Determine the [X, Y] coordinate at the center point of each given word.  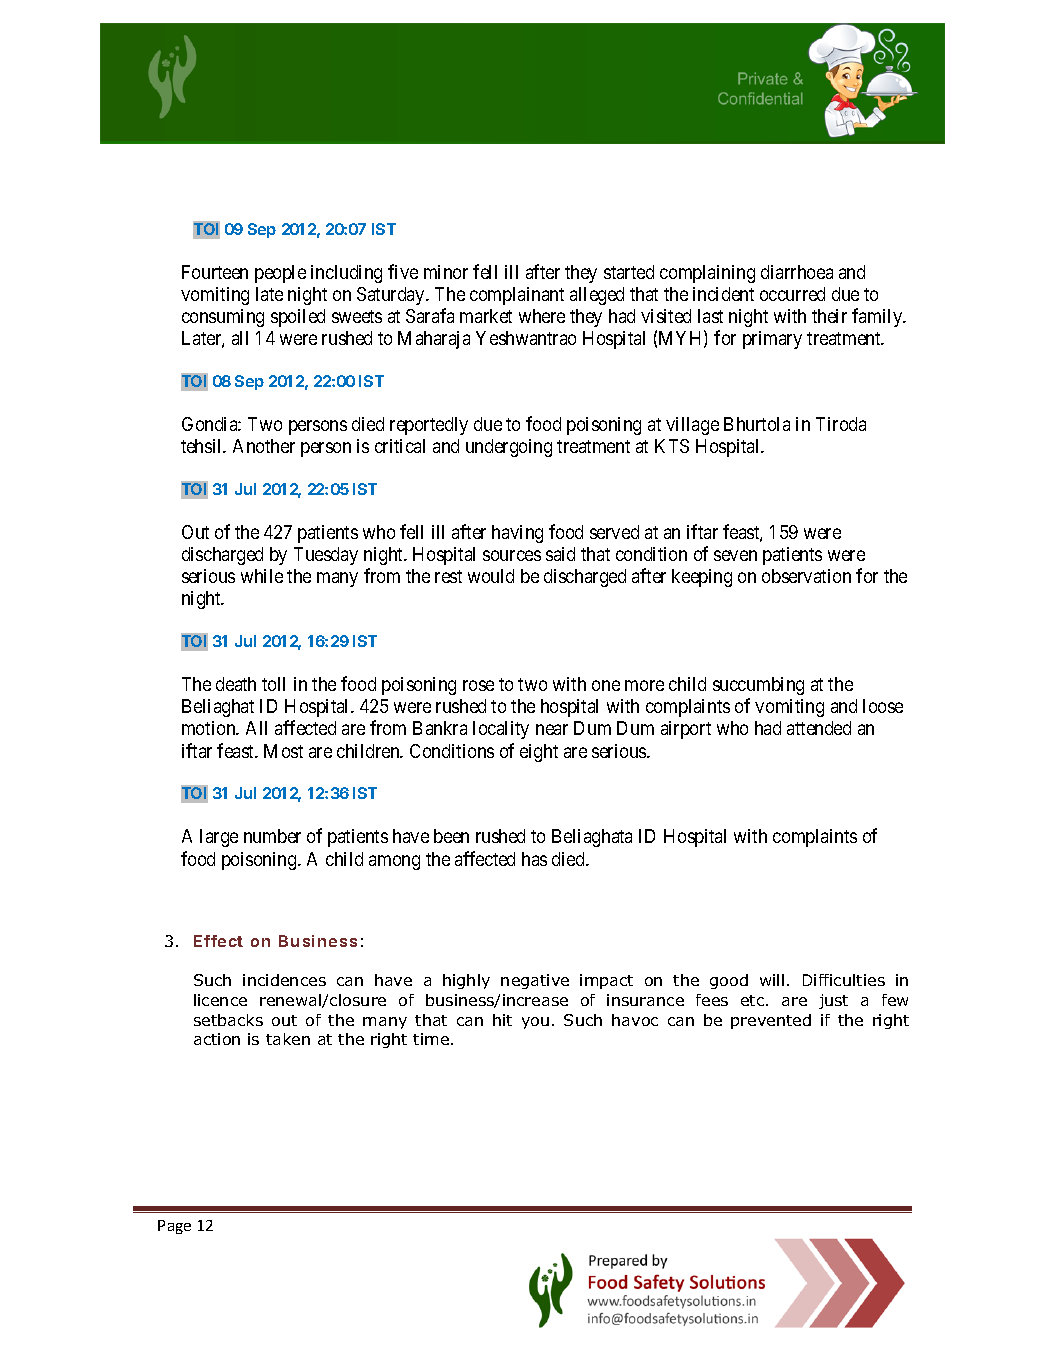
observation [806, 576]
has [534, 859]
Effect [218, 941]
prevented [771, 1021]
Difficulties [844, 980]
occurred [792, 294]
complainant [517, 296]
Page [174, 1227]
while [262, 576]
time [432, 1039]
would [491, 576]
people [280, 274]
